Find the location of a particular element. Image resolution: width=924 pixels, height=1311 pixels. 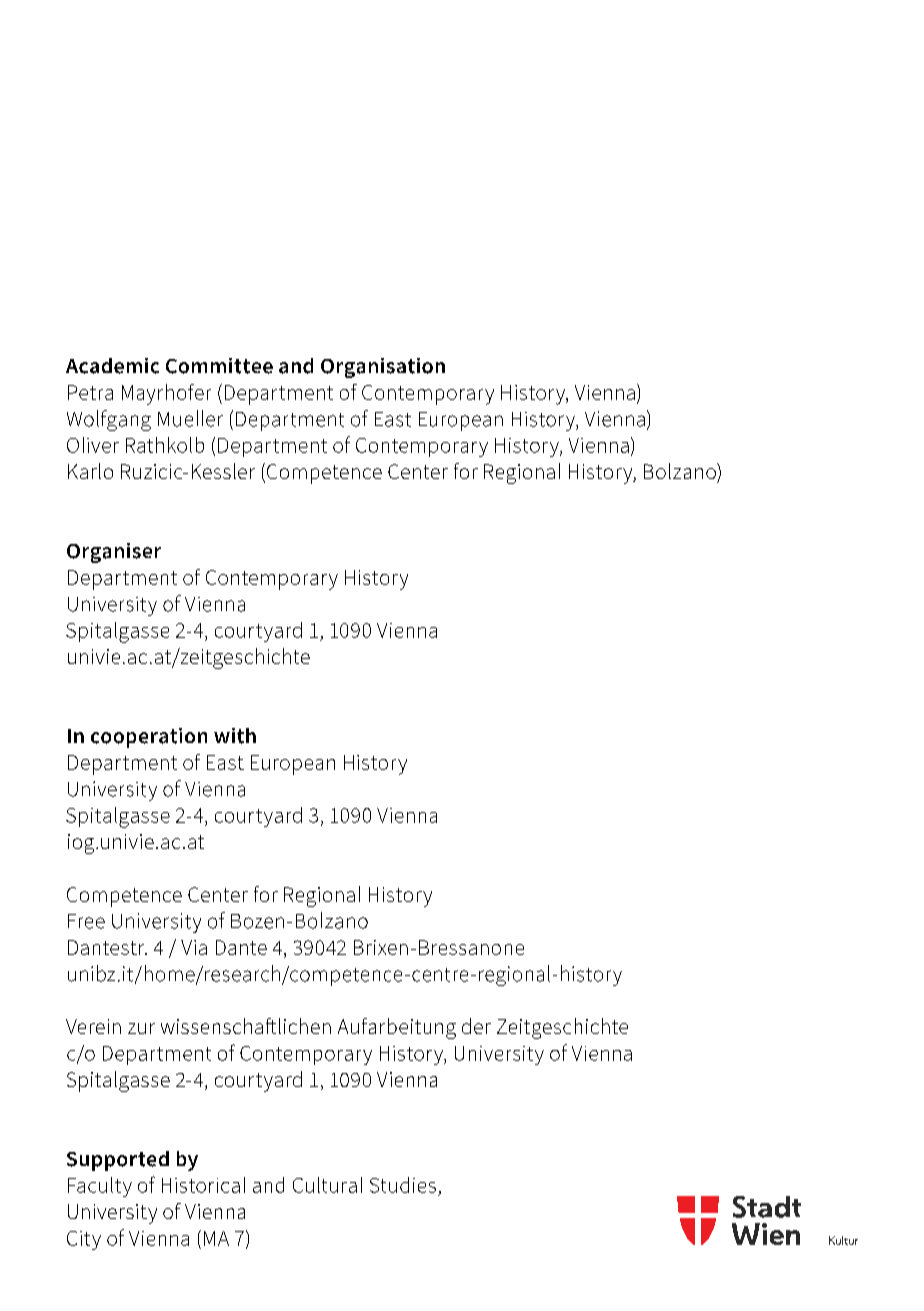

der is located at coordinates (476, 1026).
